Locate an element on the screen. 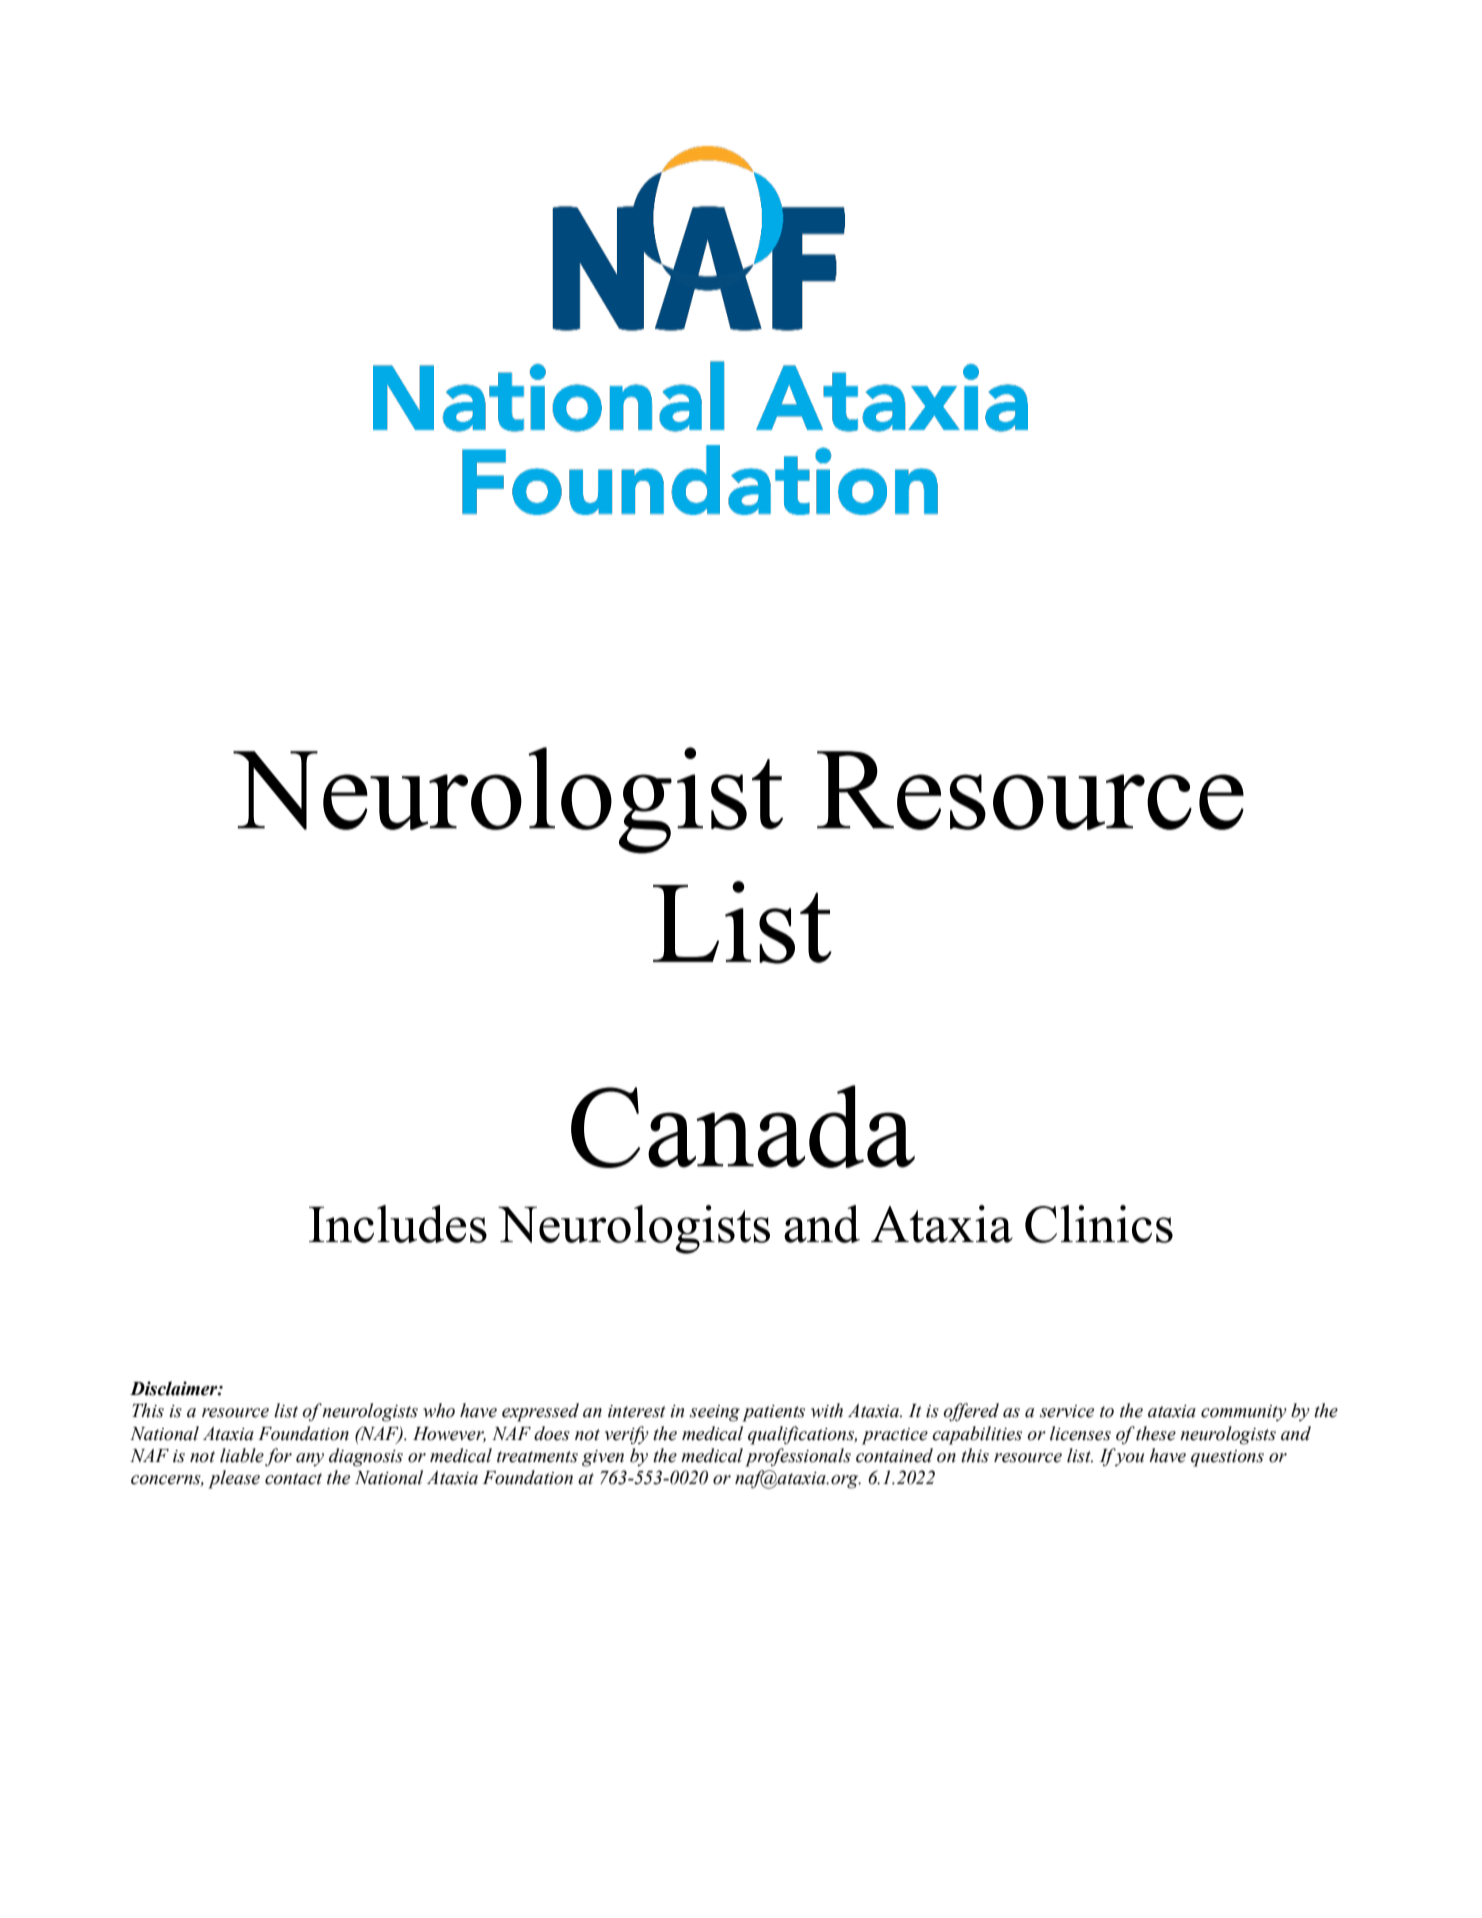 The width and height of the screenshot is (1482, 1918). with is located at coordinates (827, 1410).
